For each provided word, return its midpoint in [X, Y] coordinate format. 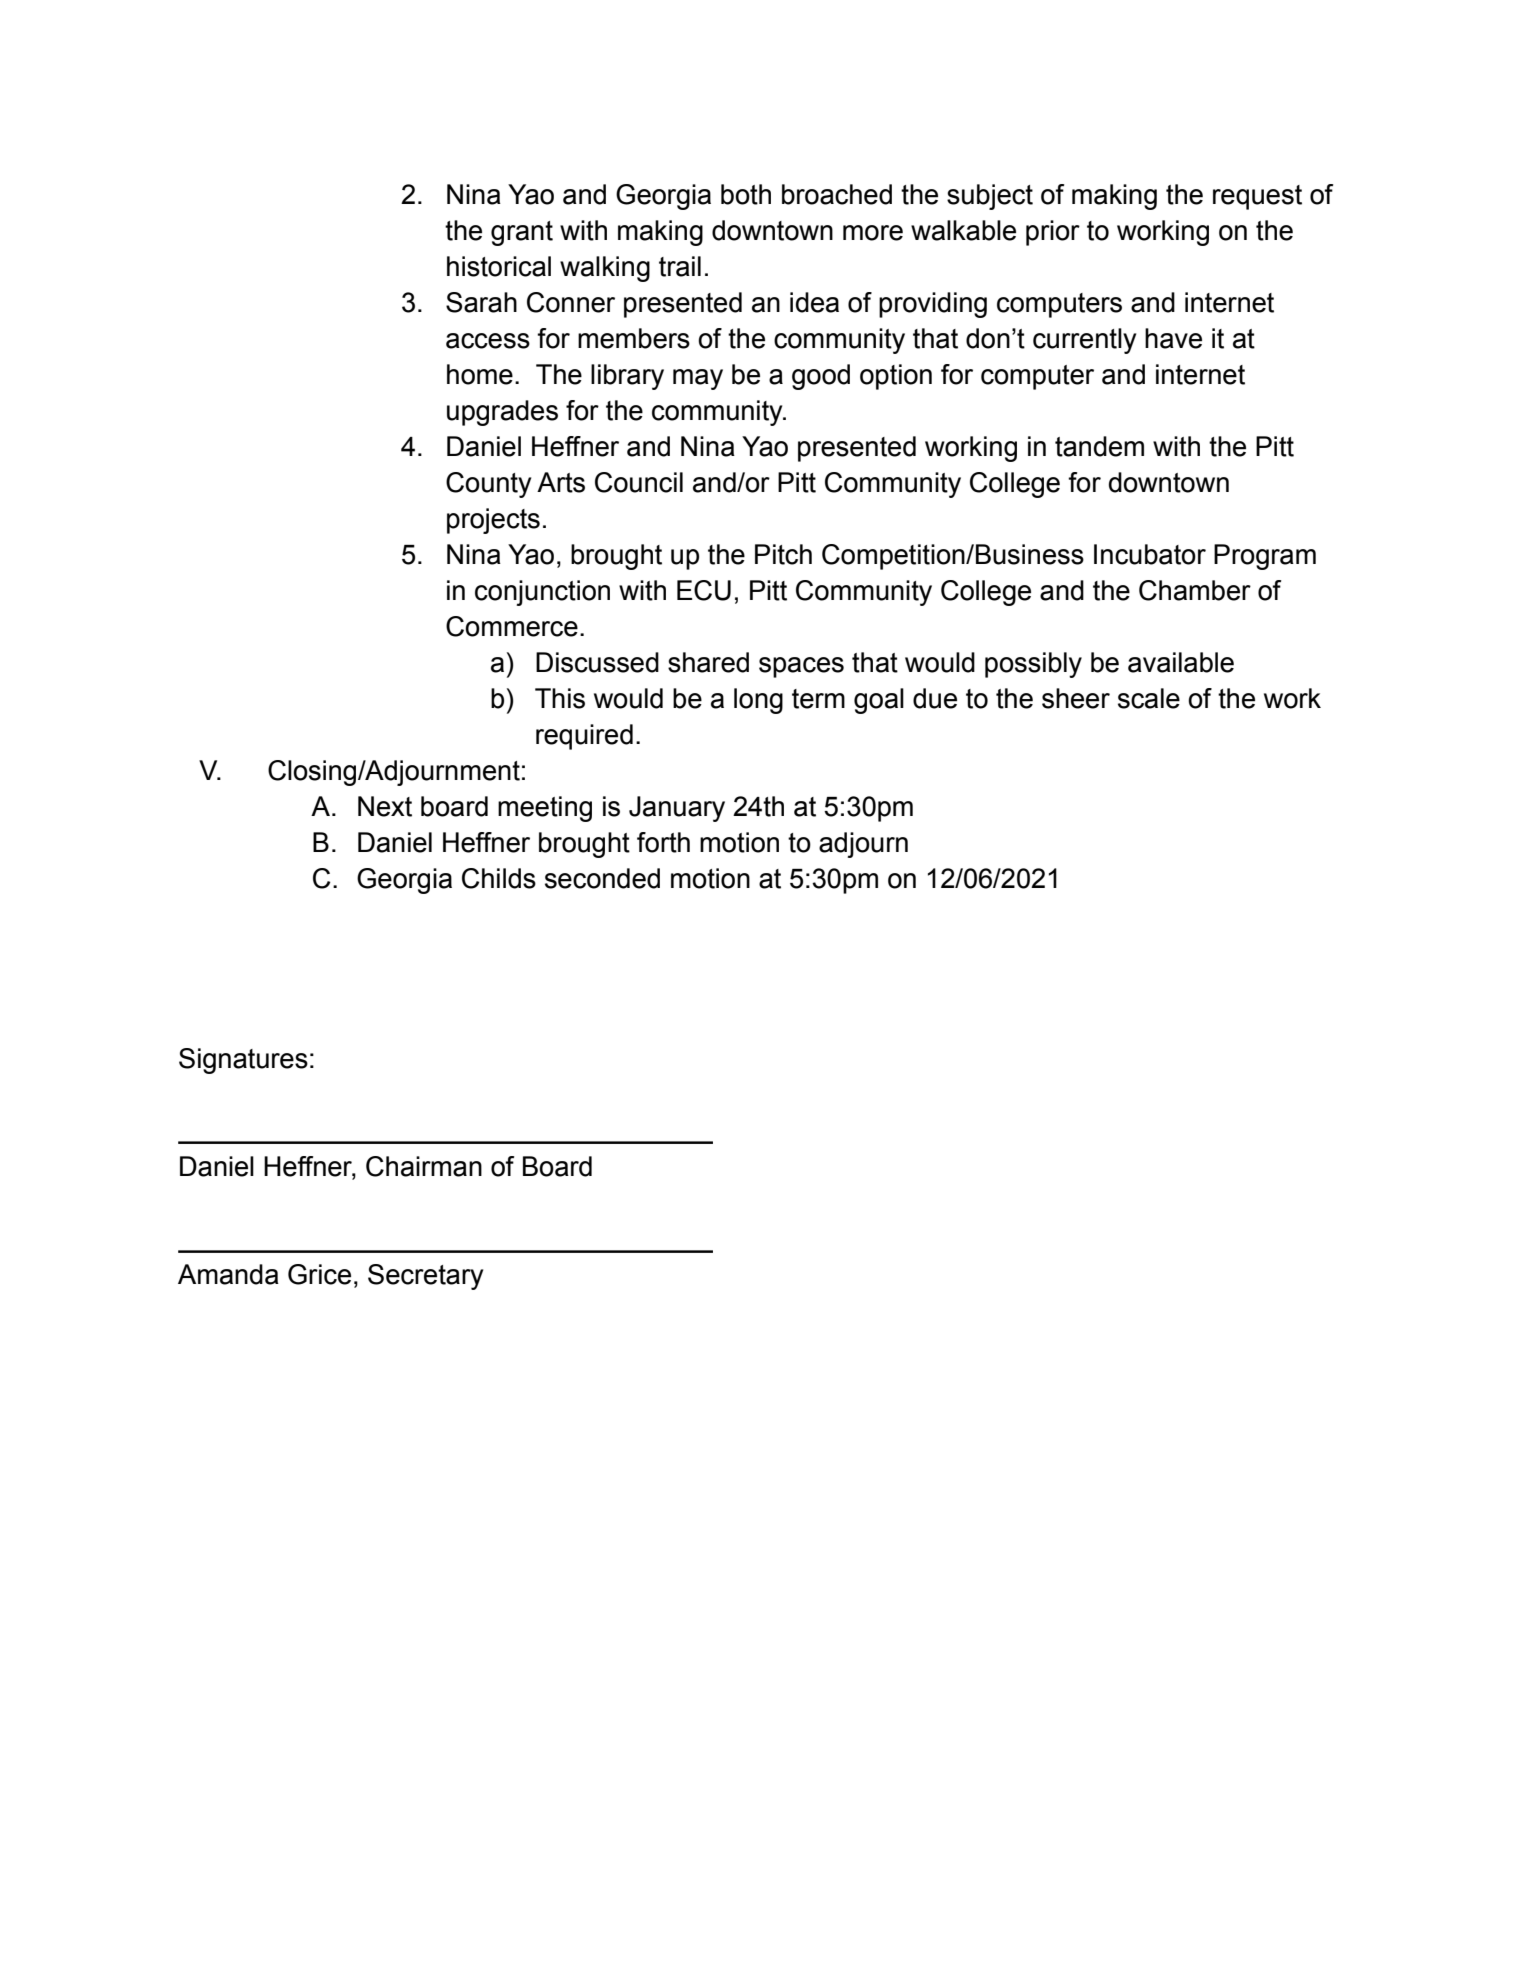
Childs [499, 878]
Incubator [1150, 554]
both [746, 194]
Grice [319, 1274]
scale [1149, 698]
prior [1053, 233]
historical [499, 266]
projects [493, 521]
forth [663, 842]
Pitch [783, 554]
